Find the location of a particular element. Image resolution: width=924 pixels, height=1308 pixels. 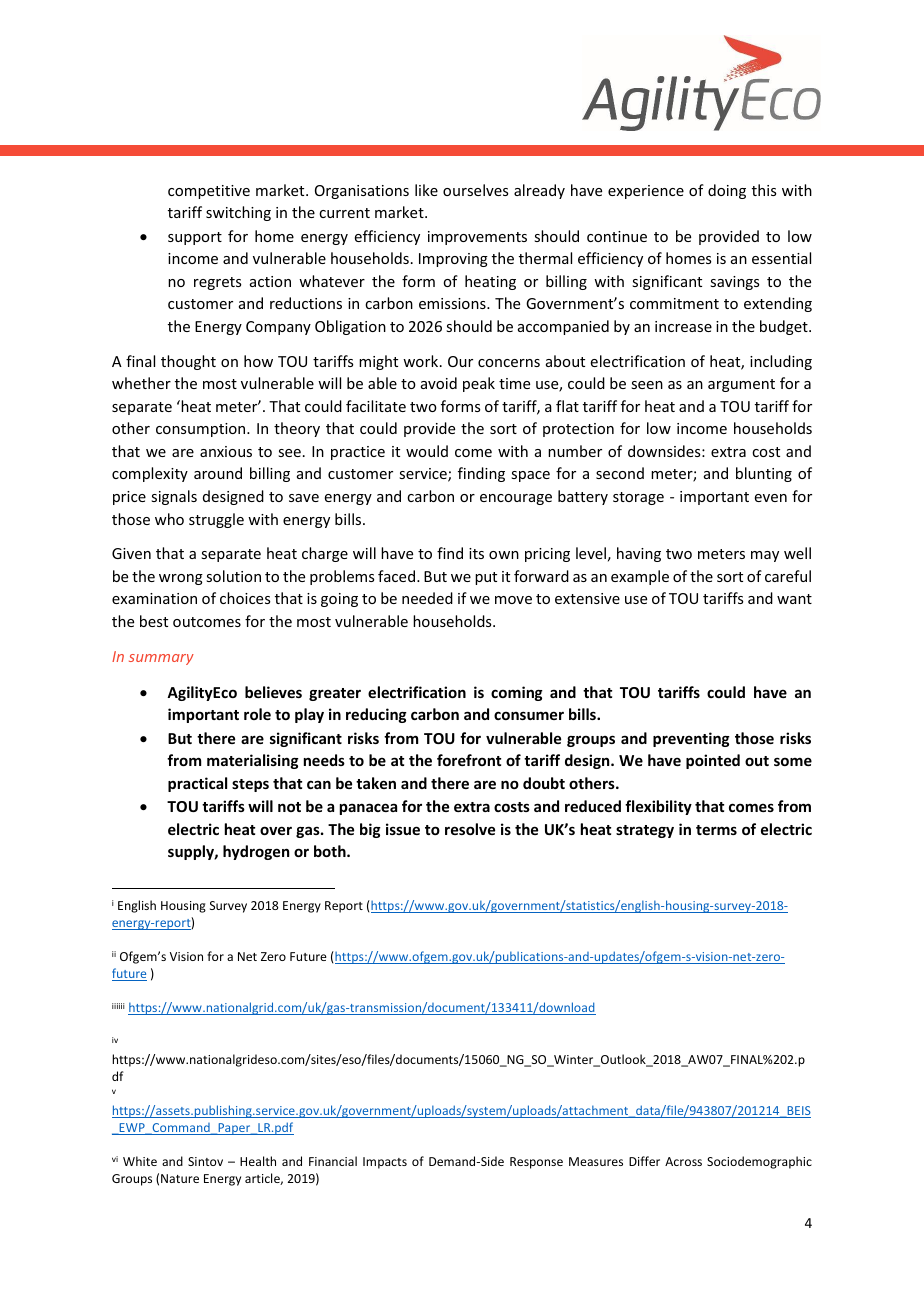

Across is located at coordinates (683, 1161).
